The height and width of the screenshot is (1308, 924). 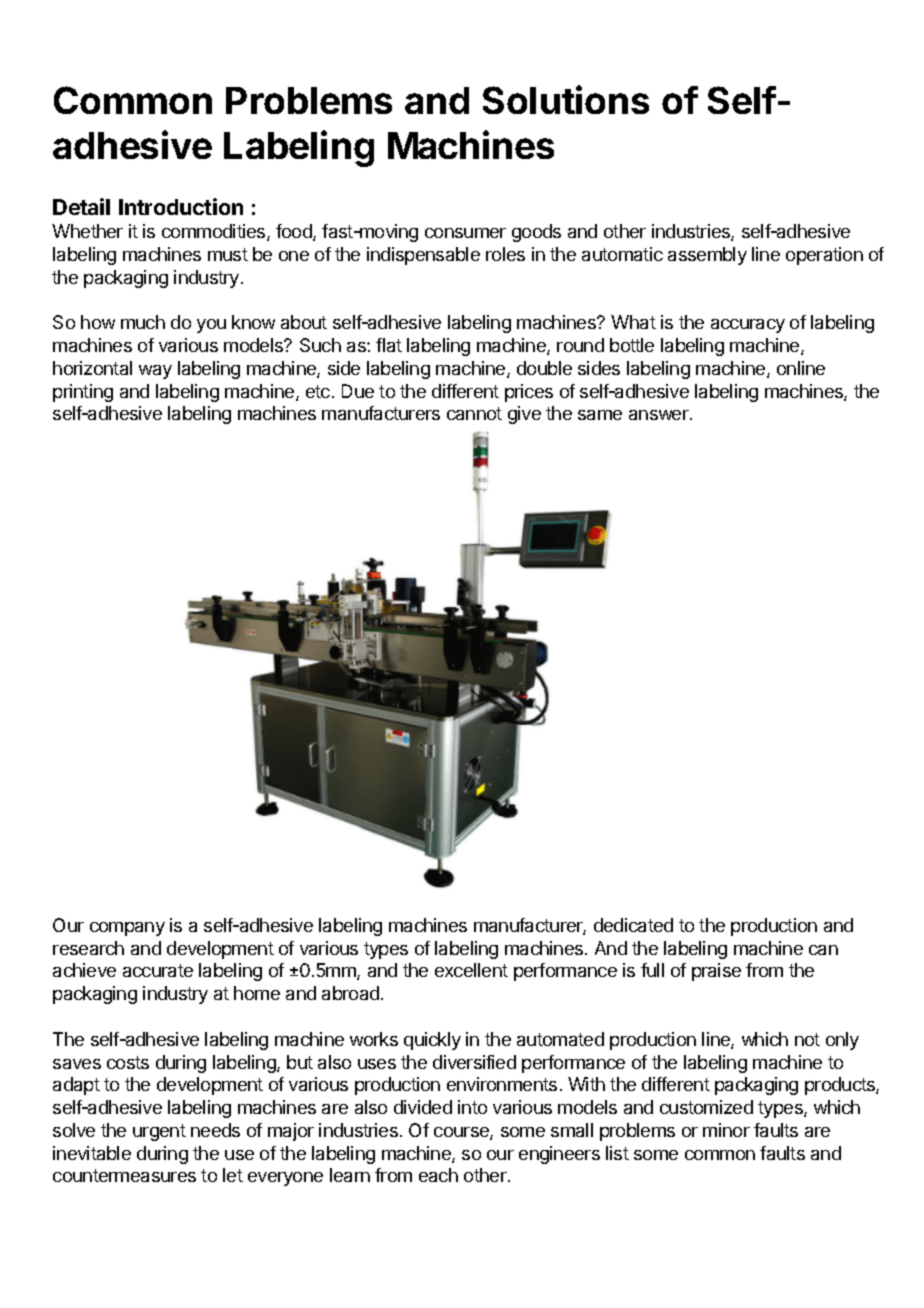 What do you see at coordinates (474, 413) in the screenshot?
I see `cannot` at bounding box center [474, 413].
